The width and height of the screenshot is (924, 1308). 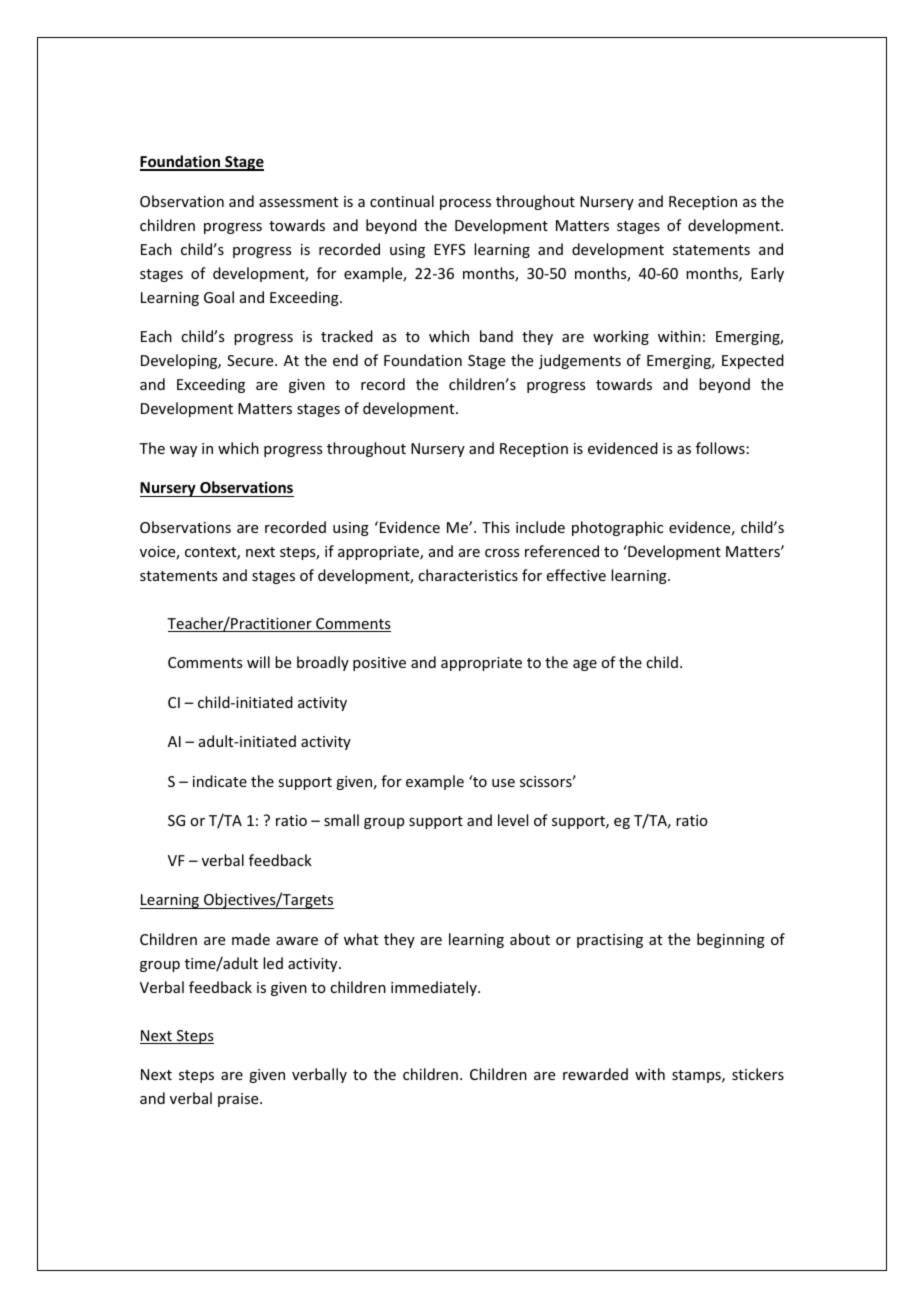 I want to click on praise, so click(x=239, y=1100).
